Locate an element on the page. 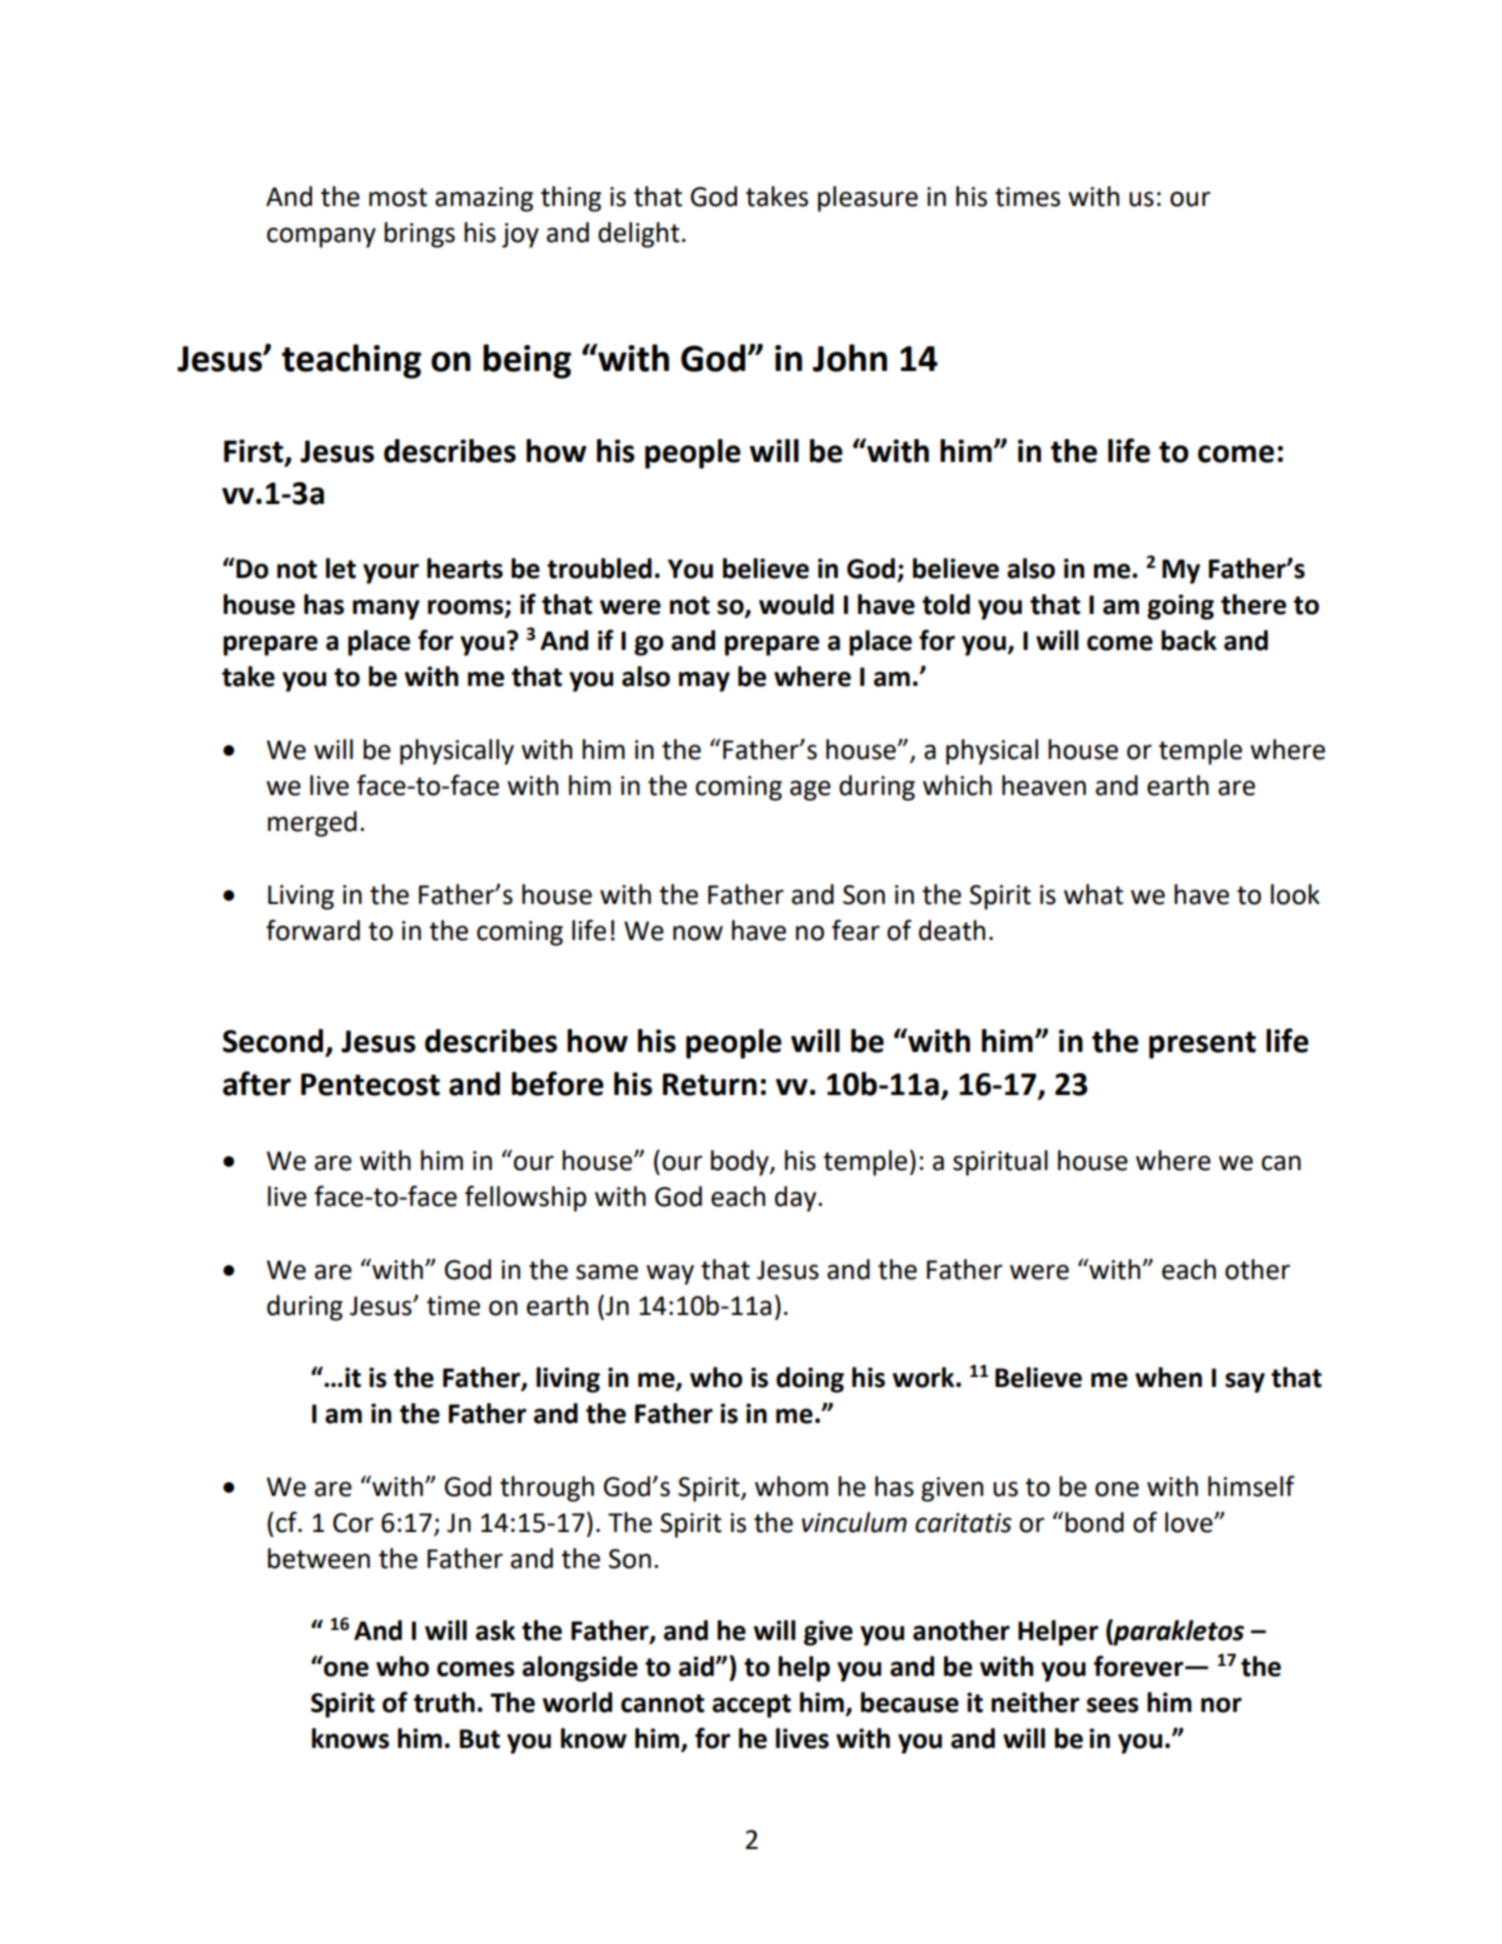  forever is located at coordinates (1140, 1666).
